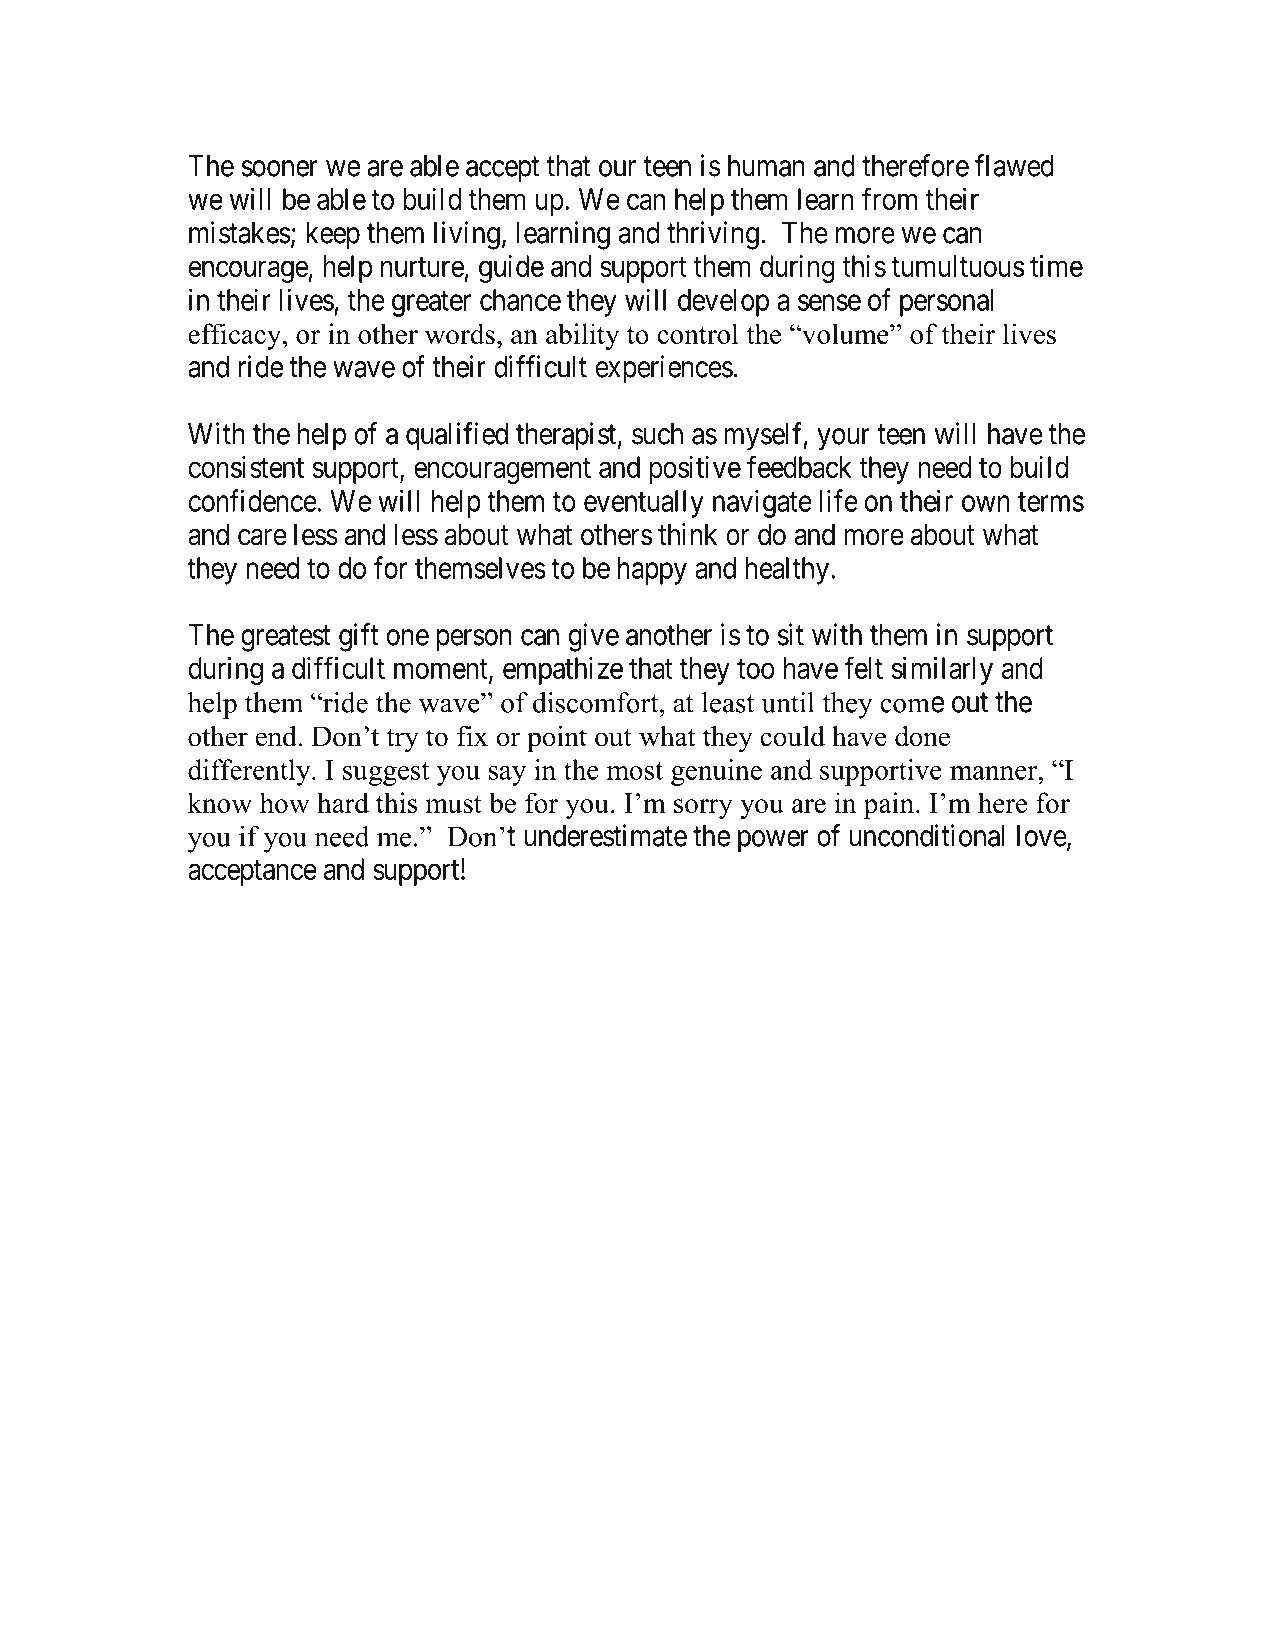 This page has width=1274, height=1648. What do you see at coordinates (343, 802) in the page?
I see `hard` at bounding box center [343, 802].
